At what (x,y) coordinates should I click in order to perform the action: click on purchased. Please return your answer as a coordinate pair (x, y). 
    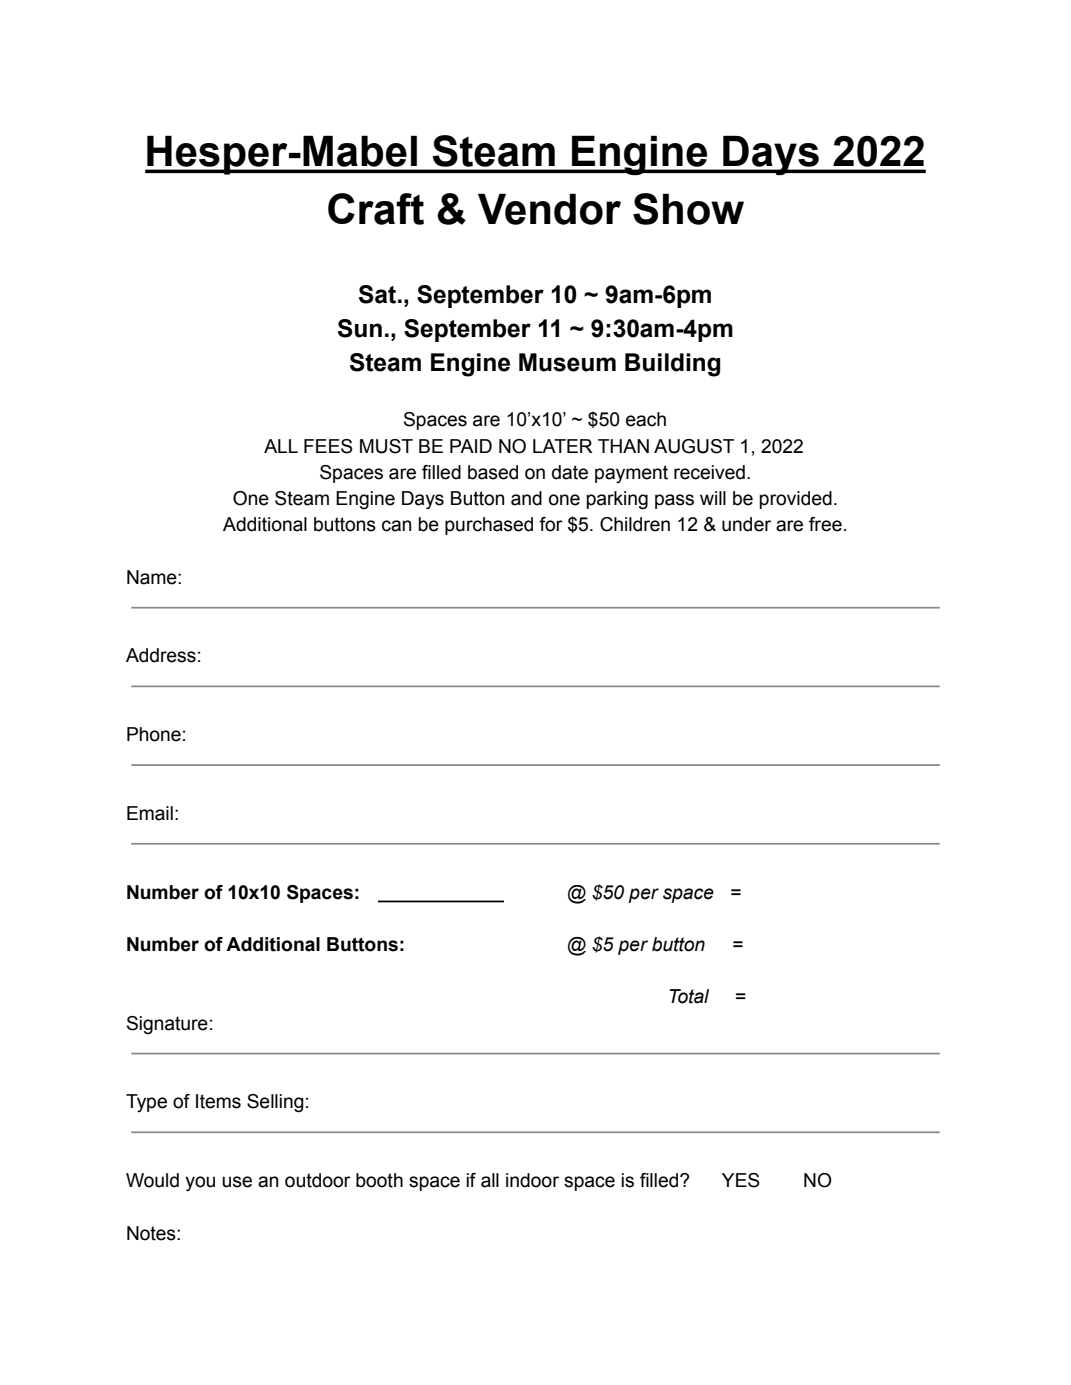
    Looking at the image, I should click on (489, 526).
